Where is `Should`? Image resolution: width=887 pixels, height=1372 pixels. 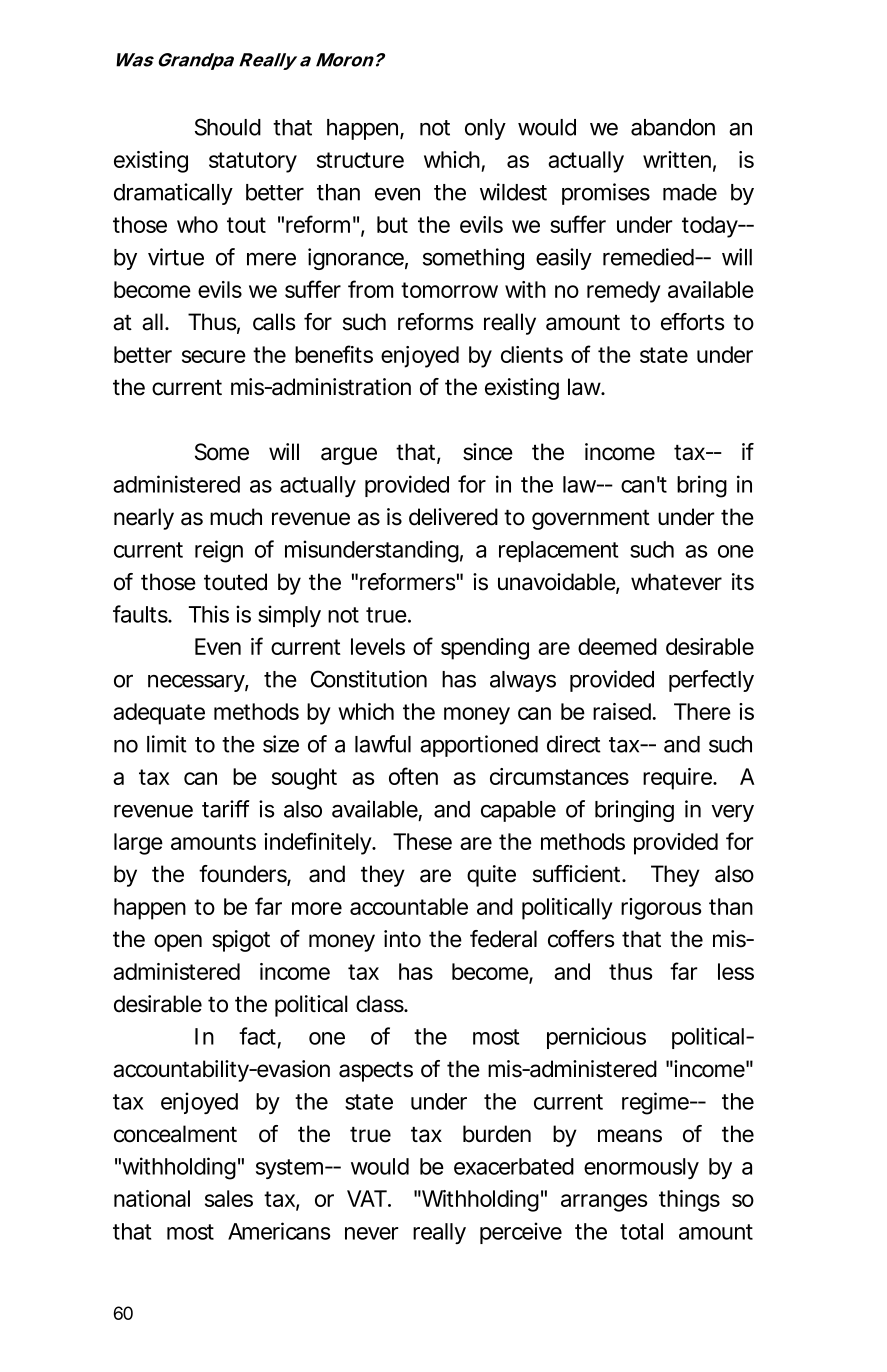
Should is located at coordinates (228, 127).
